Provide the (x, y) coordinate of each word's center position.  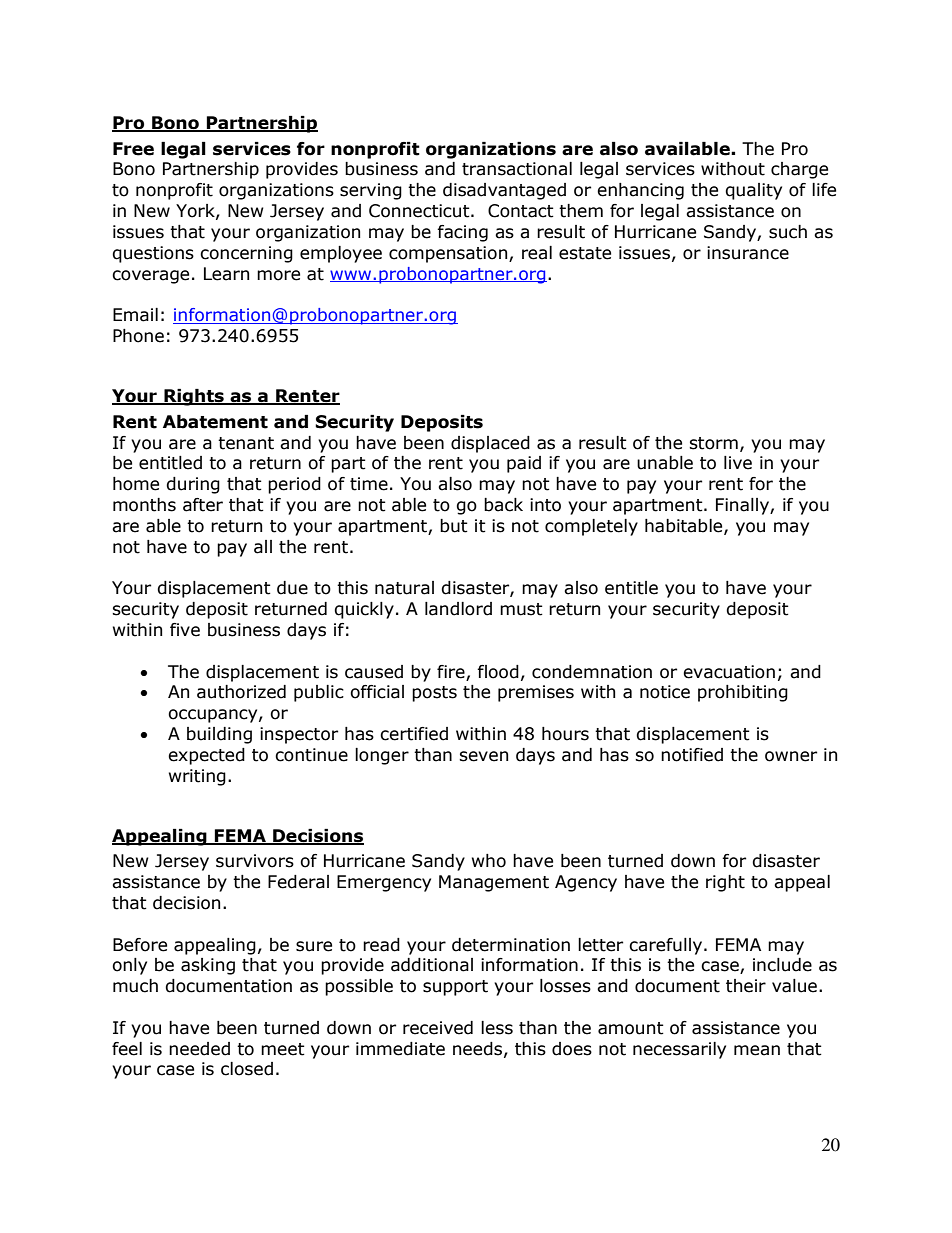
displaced (490, 444)
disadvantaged (504, 191)
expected (206, 756)
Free (133, 149)
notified (692, 755)
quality (753, 191)
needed (199, 1049)
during (193, 485)
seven (483, 756)
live (738, 463)
